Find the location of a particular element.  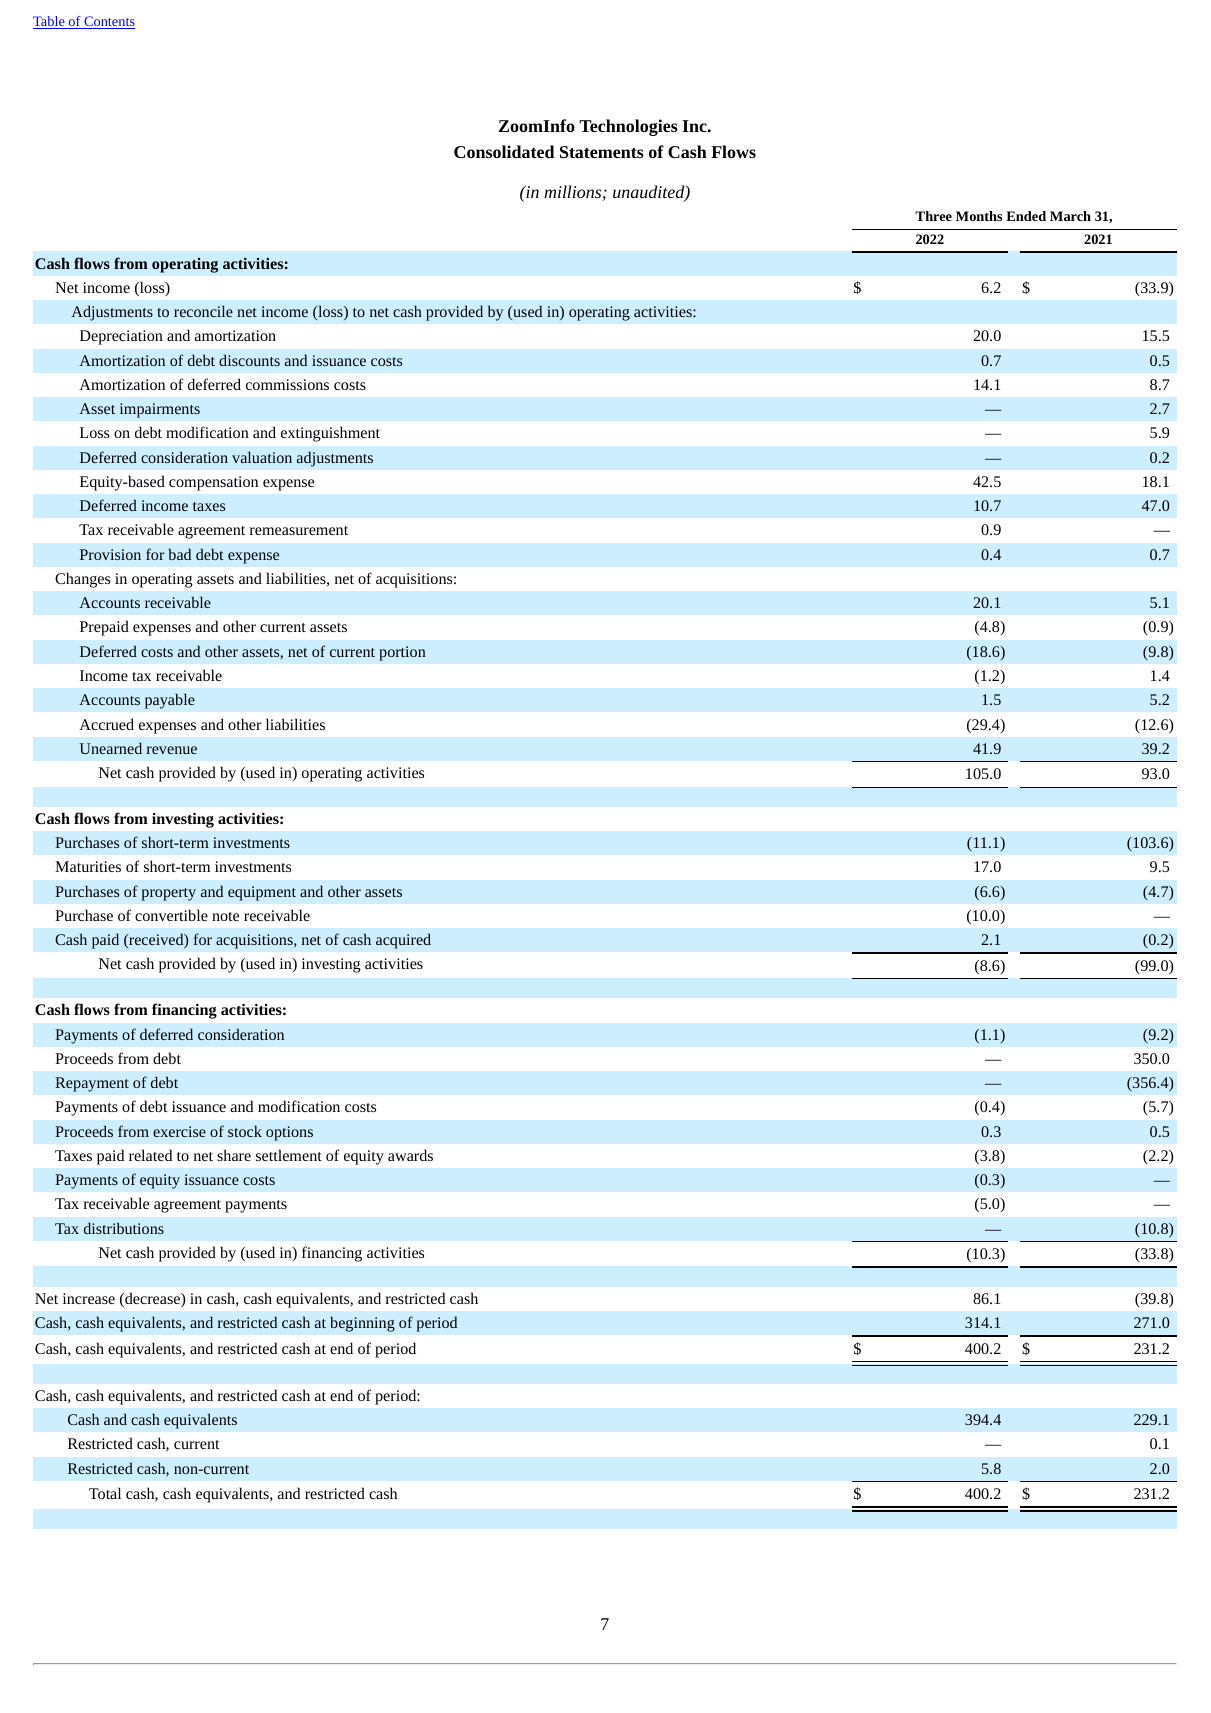

bad is located at coordinates (180, 554).
